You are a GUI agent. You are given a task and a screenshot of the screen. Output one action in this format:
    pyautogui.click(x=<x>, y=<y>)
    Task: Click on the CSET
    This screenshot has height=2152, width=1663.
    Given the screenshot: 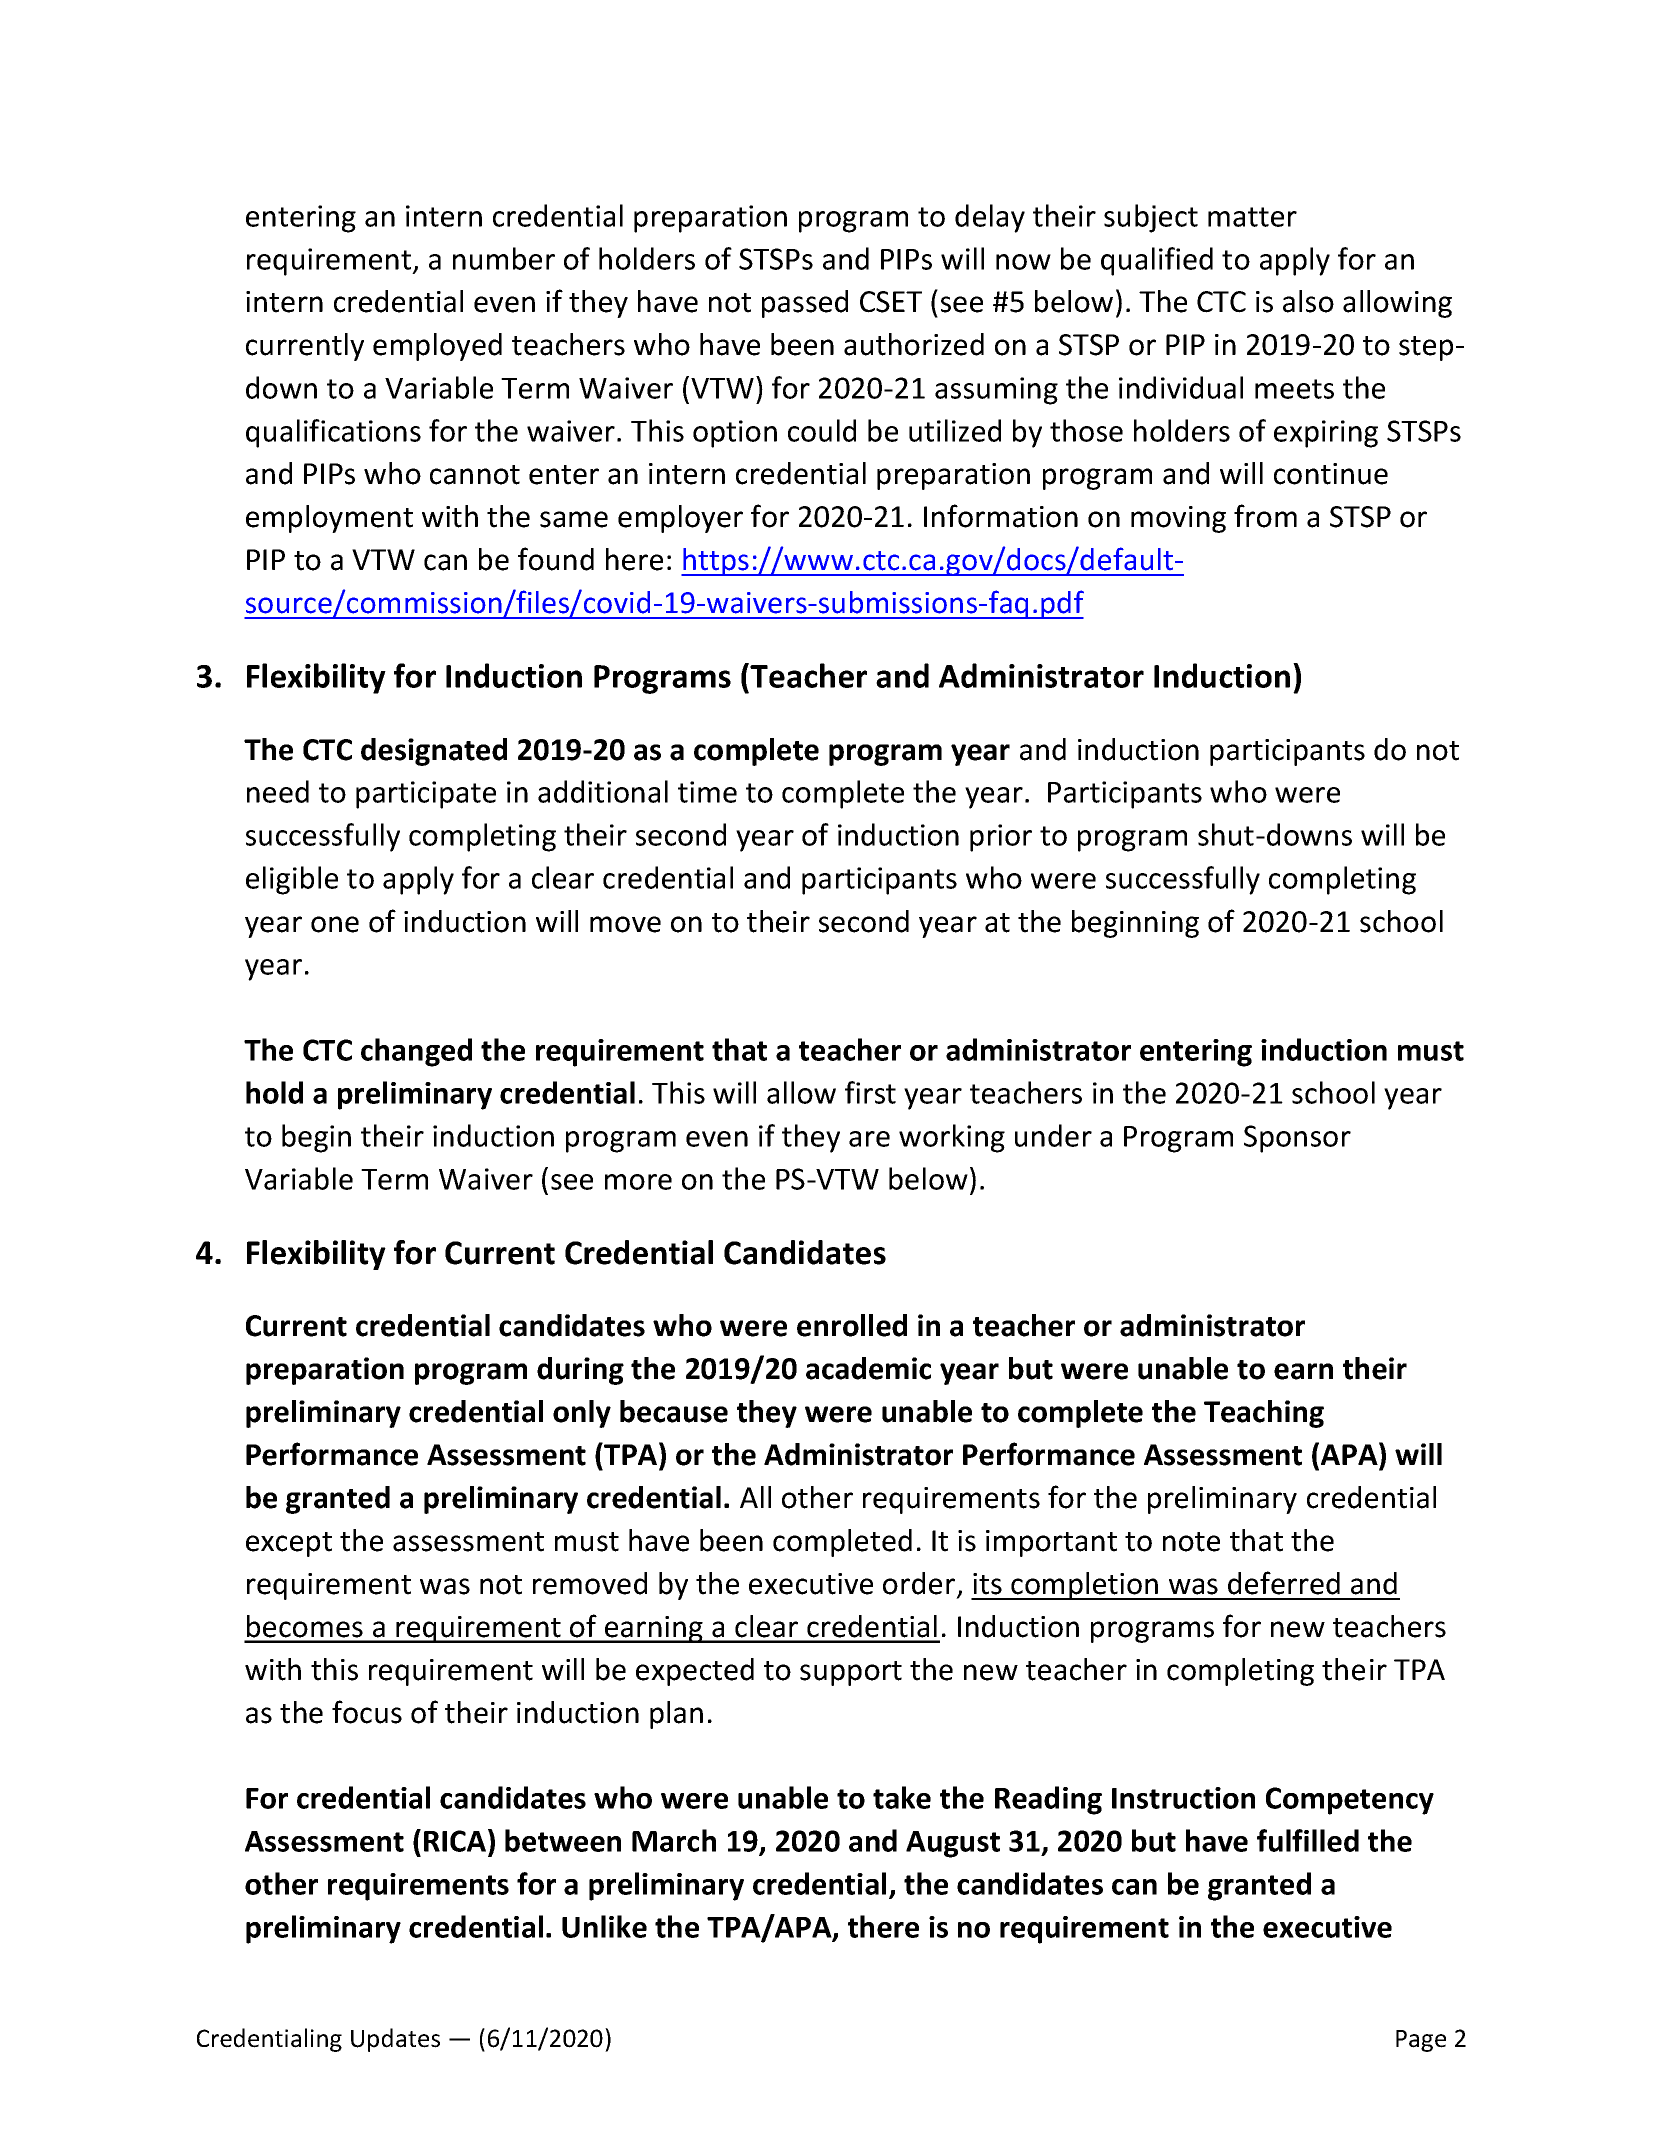 What is the action you would take?
    pyautogui.click(x=891, y=302)
